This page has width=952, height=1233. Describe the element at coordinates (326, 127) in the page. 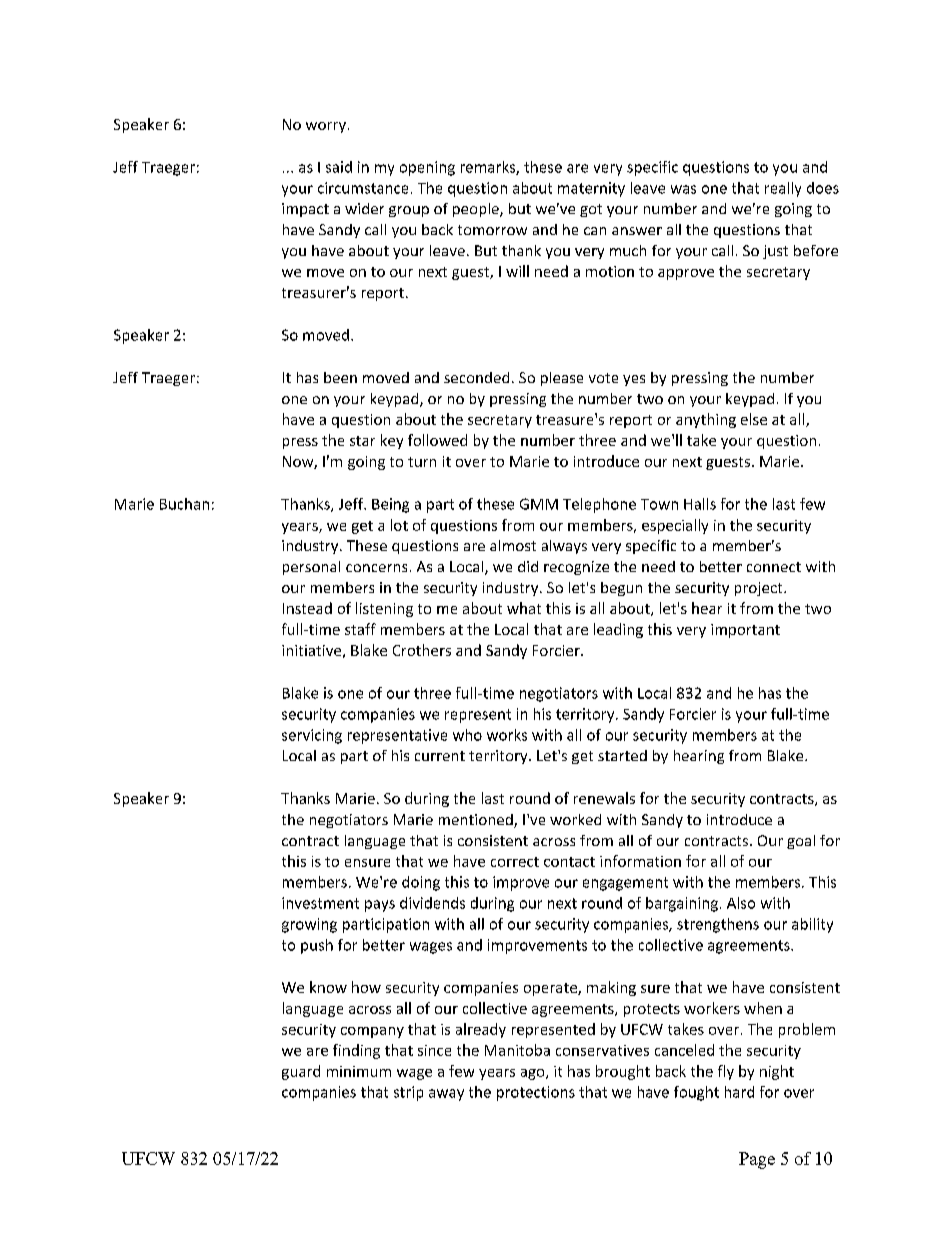

I see `worry` at that location.
